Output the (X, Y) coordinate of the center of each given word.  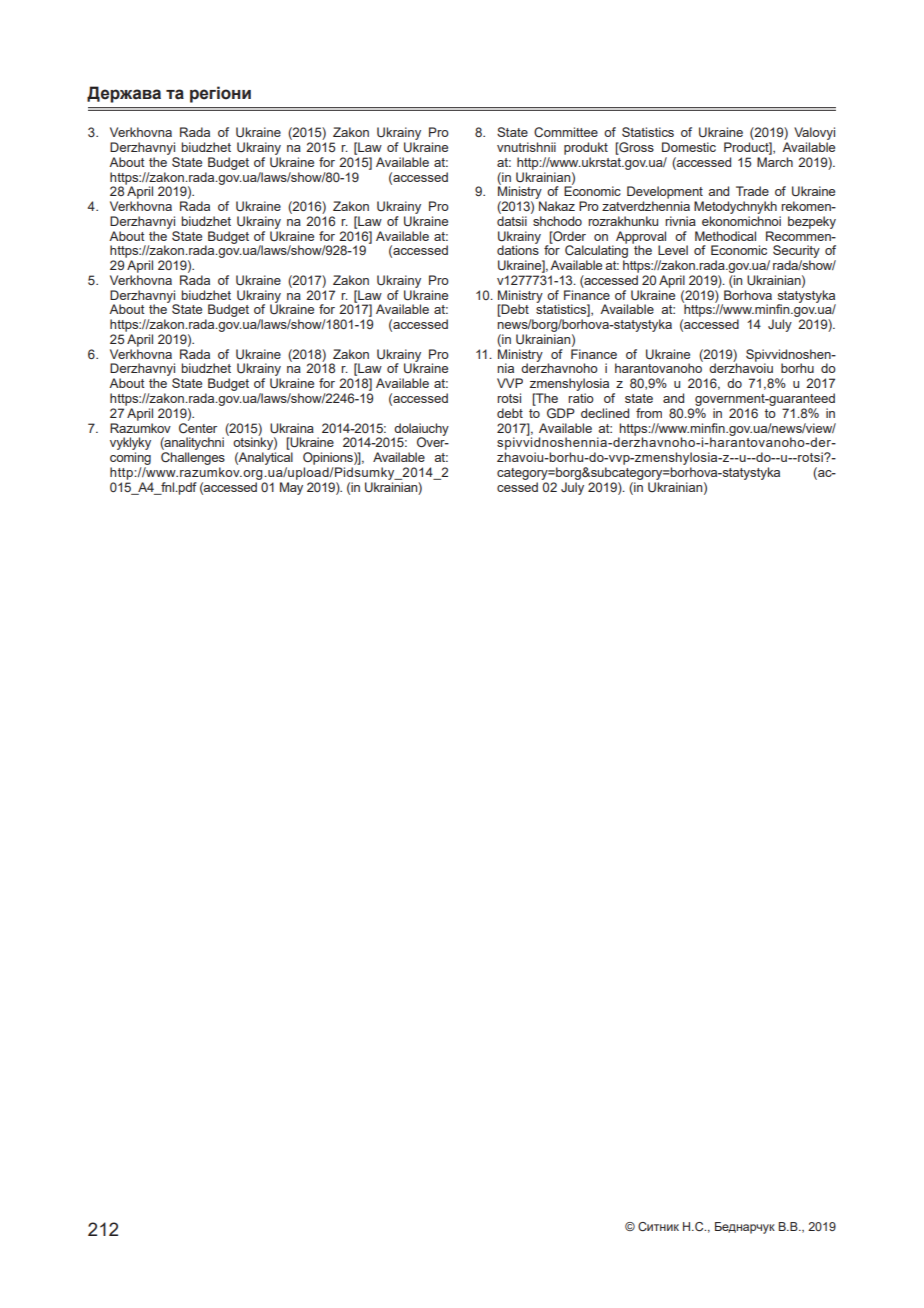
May (291, 487)
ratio (581, 398)
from (649, 413)
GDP (561, 413)
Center (198, 426)
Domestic (689, 147)
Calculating (596, 252)
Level (673, 250)
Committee (566, 132)
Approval (641, 238)
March (775, 162)
